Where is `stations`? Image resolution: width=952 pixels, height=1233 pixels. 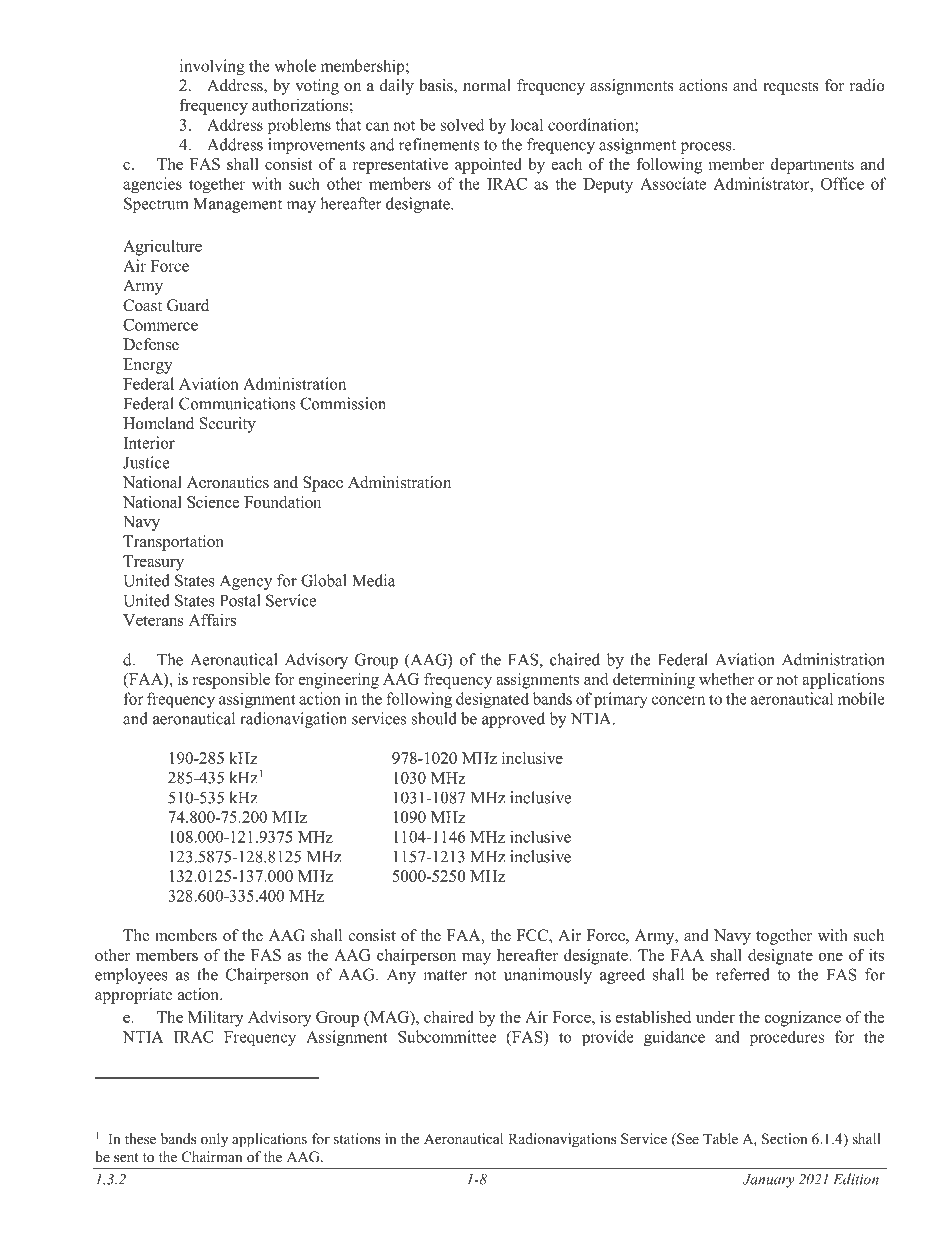 stations is located at coordinates (357, 1139).
